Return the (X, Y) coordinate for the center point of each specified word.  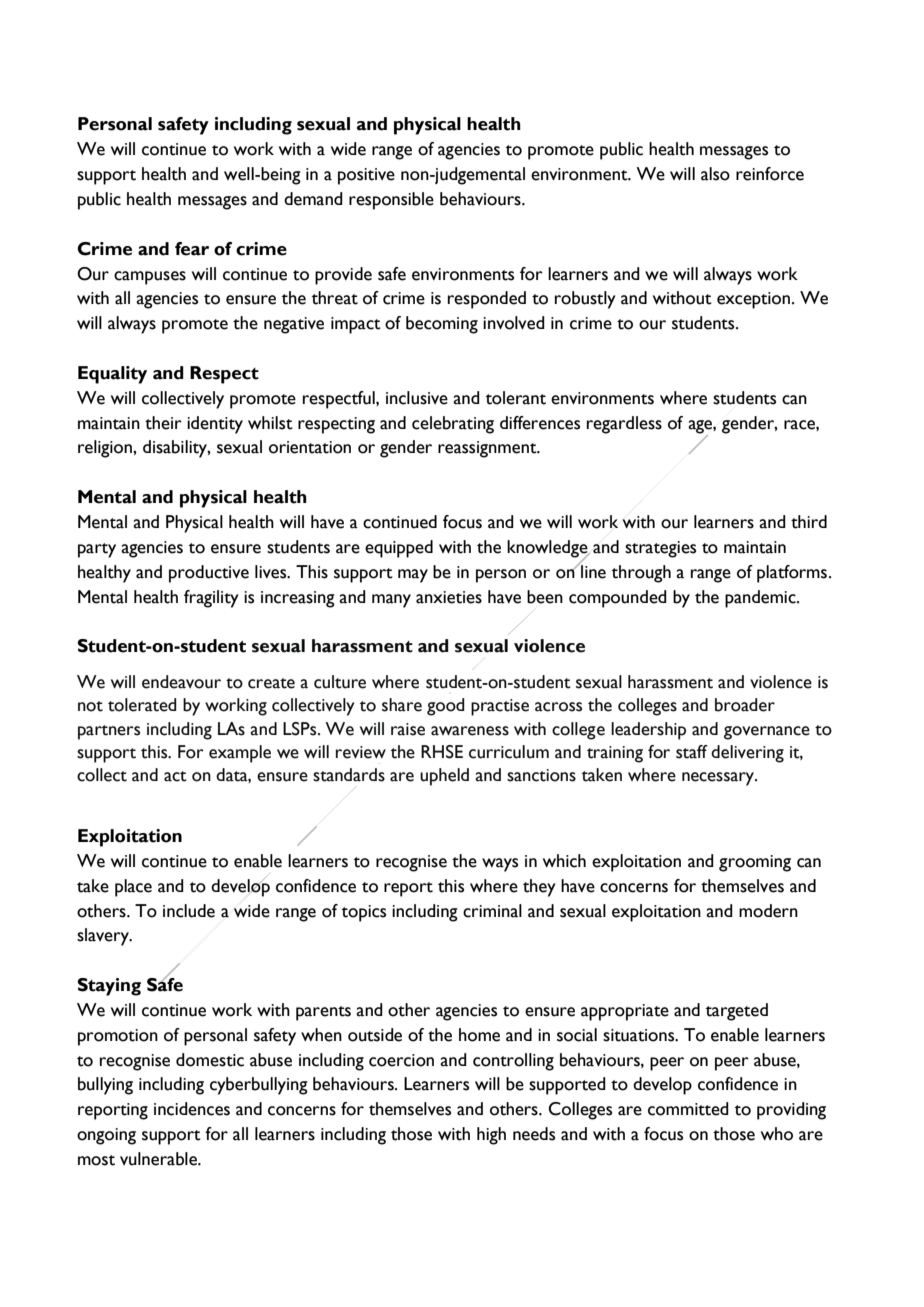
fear (192, 249)
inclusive (417, 398)
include (189, 911)
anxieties (449, 597)
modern (768, 911)
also (715, 174)
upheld (444, 777)
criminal (492, 911)
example (240, 754)
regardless (624, 425)
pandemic (761, 599)
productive (209, 574)
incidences (192, 1109)
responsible (391, 201)
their (163, 423)
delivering (747, 754)
